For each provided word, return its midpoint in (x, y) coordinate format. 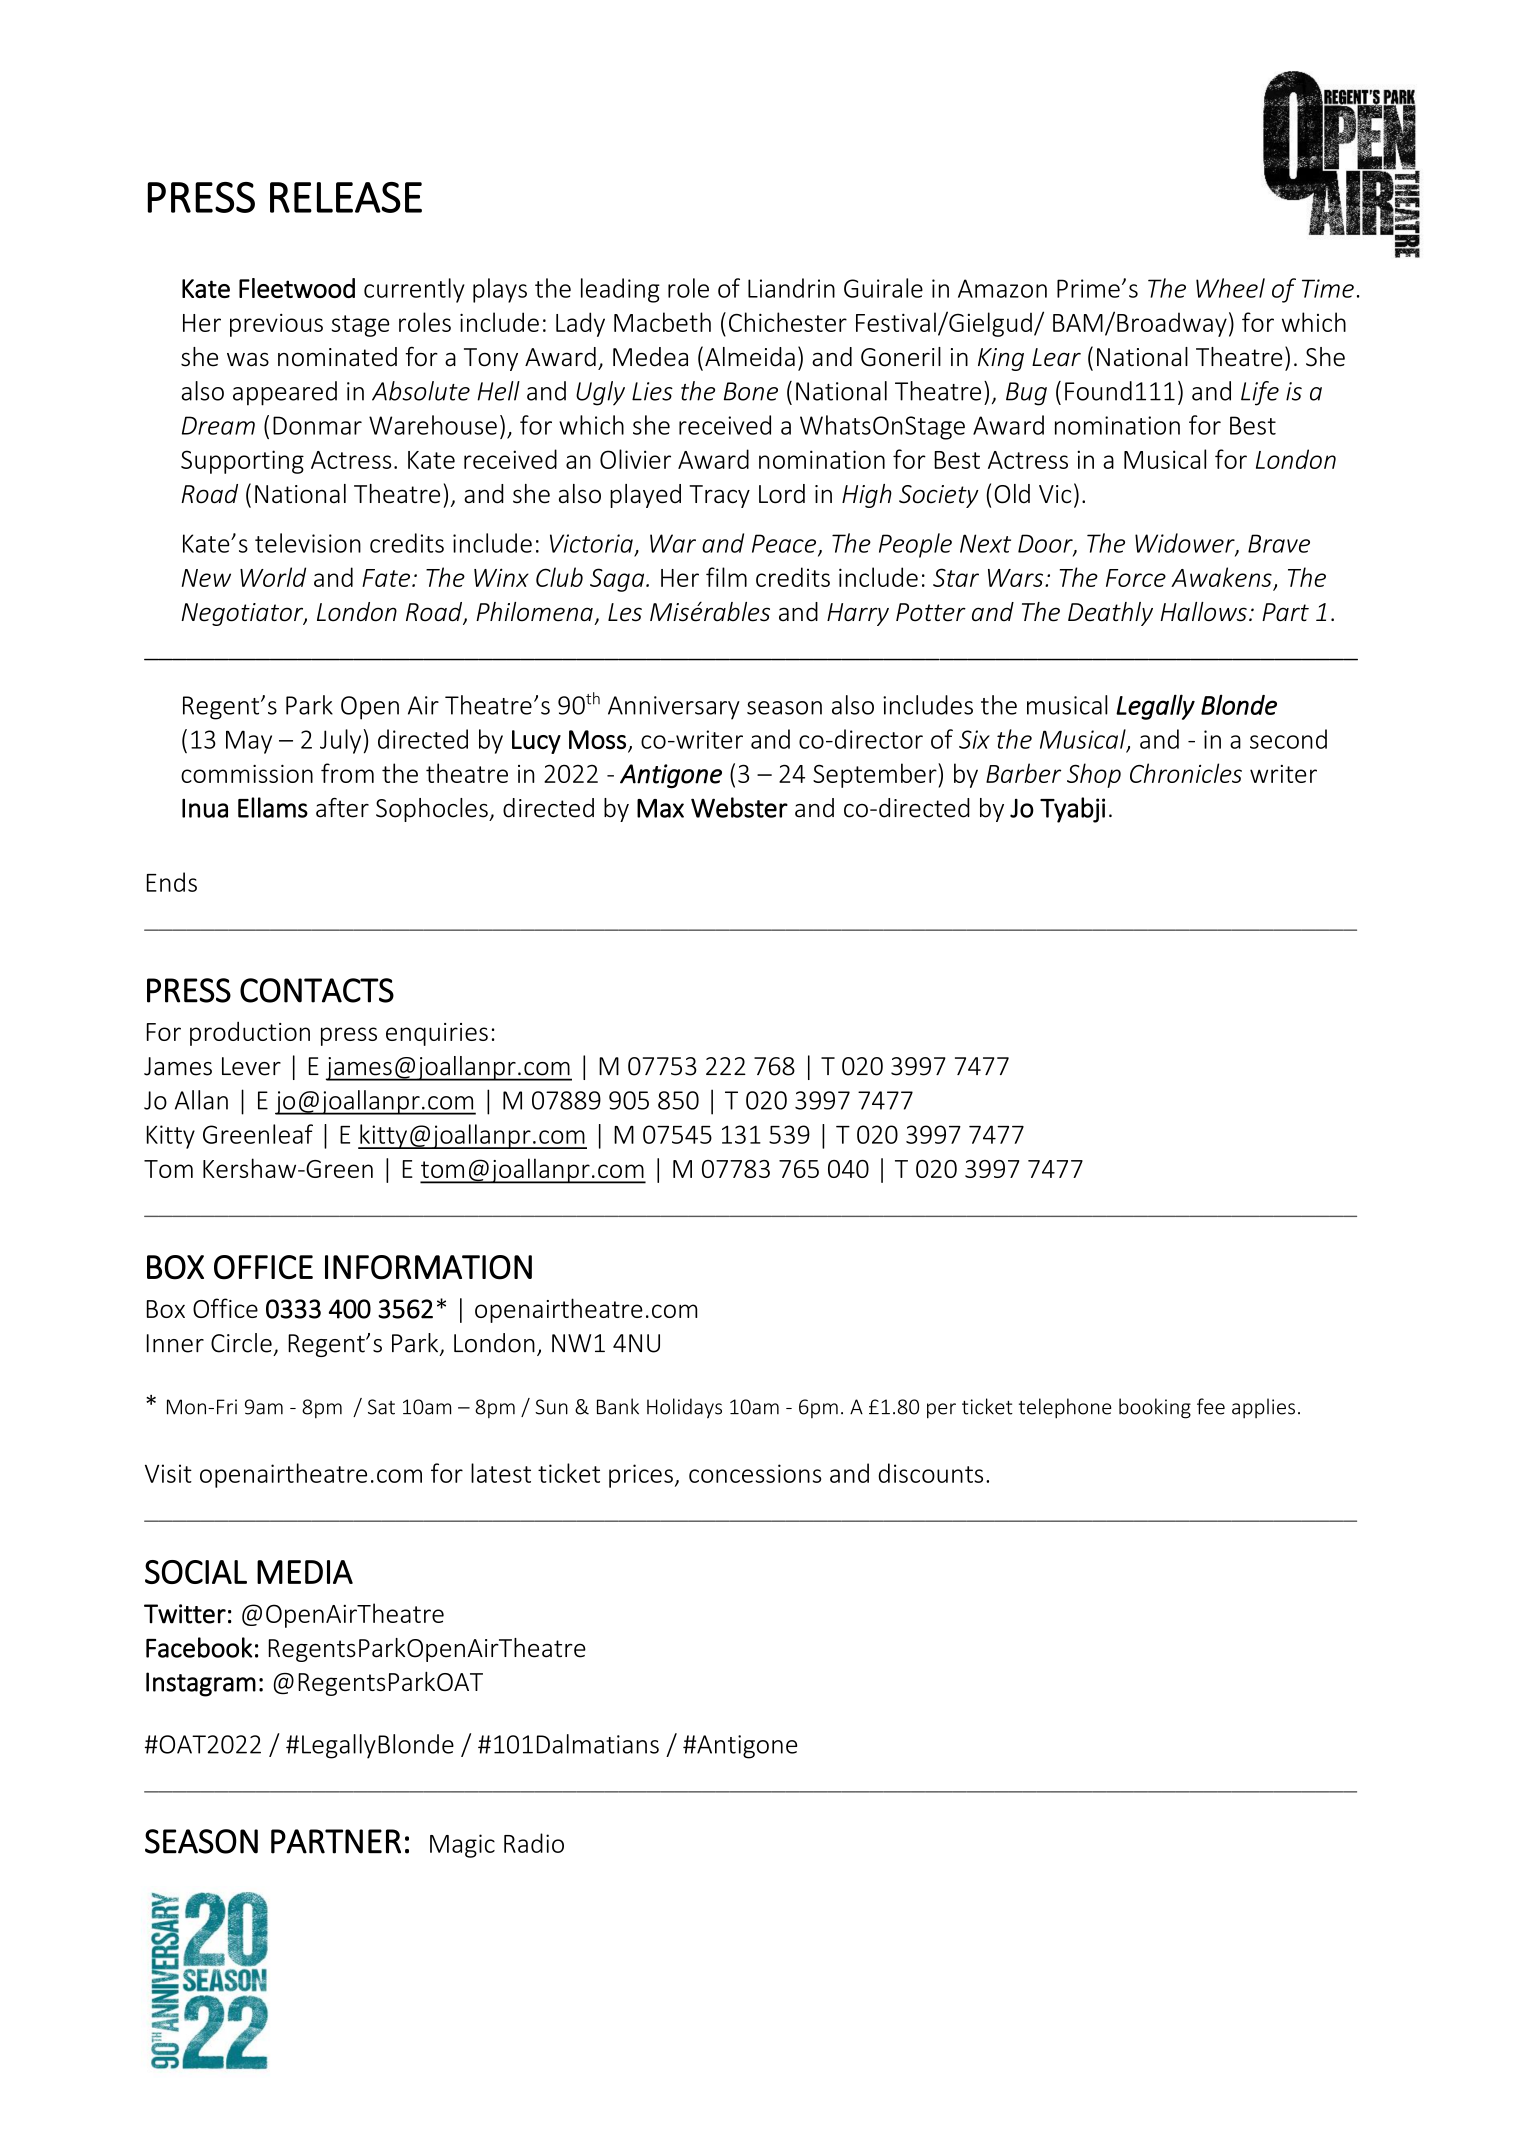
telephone (1065, 1408)
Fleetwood (297, 288)
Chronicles (1186, 773)
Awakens (1221, 577)
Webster (739, 807)
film (726, 577)
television (308, 543)
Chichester (788, 322)
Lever (251, 1066)
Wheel (1230, 288)
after (342, 808)
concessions (755, 1473)
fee (1211, 1406)
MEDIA (305, 1572)
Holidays (684, 1408)
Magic (462, 1846)
